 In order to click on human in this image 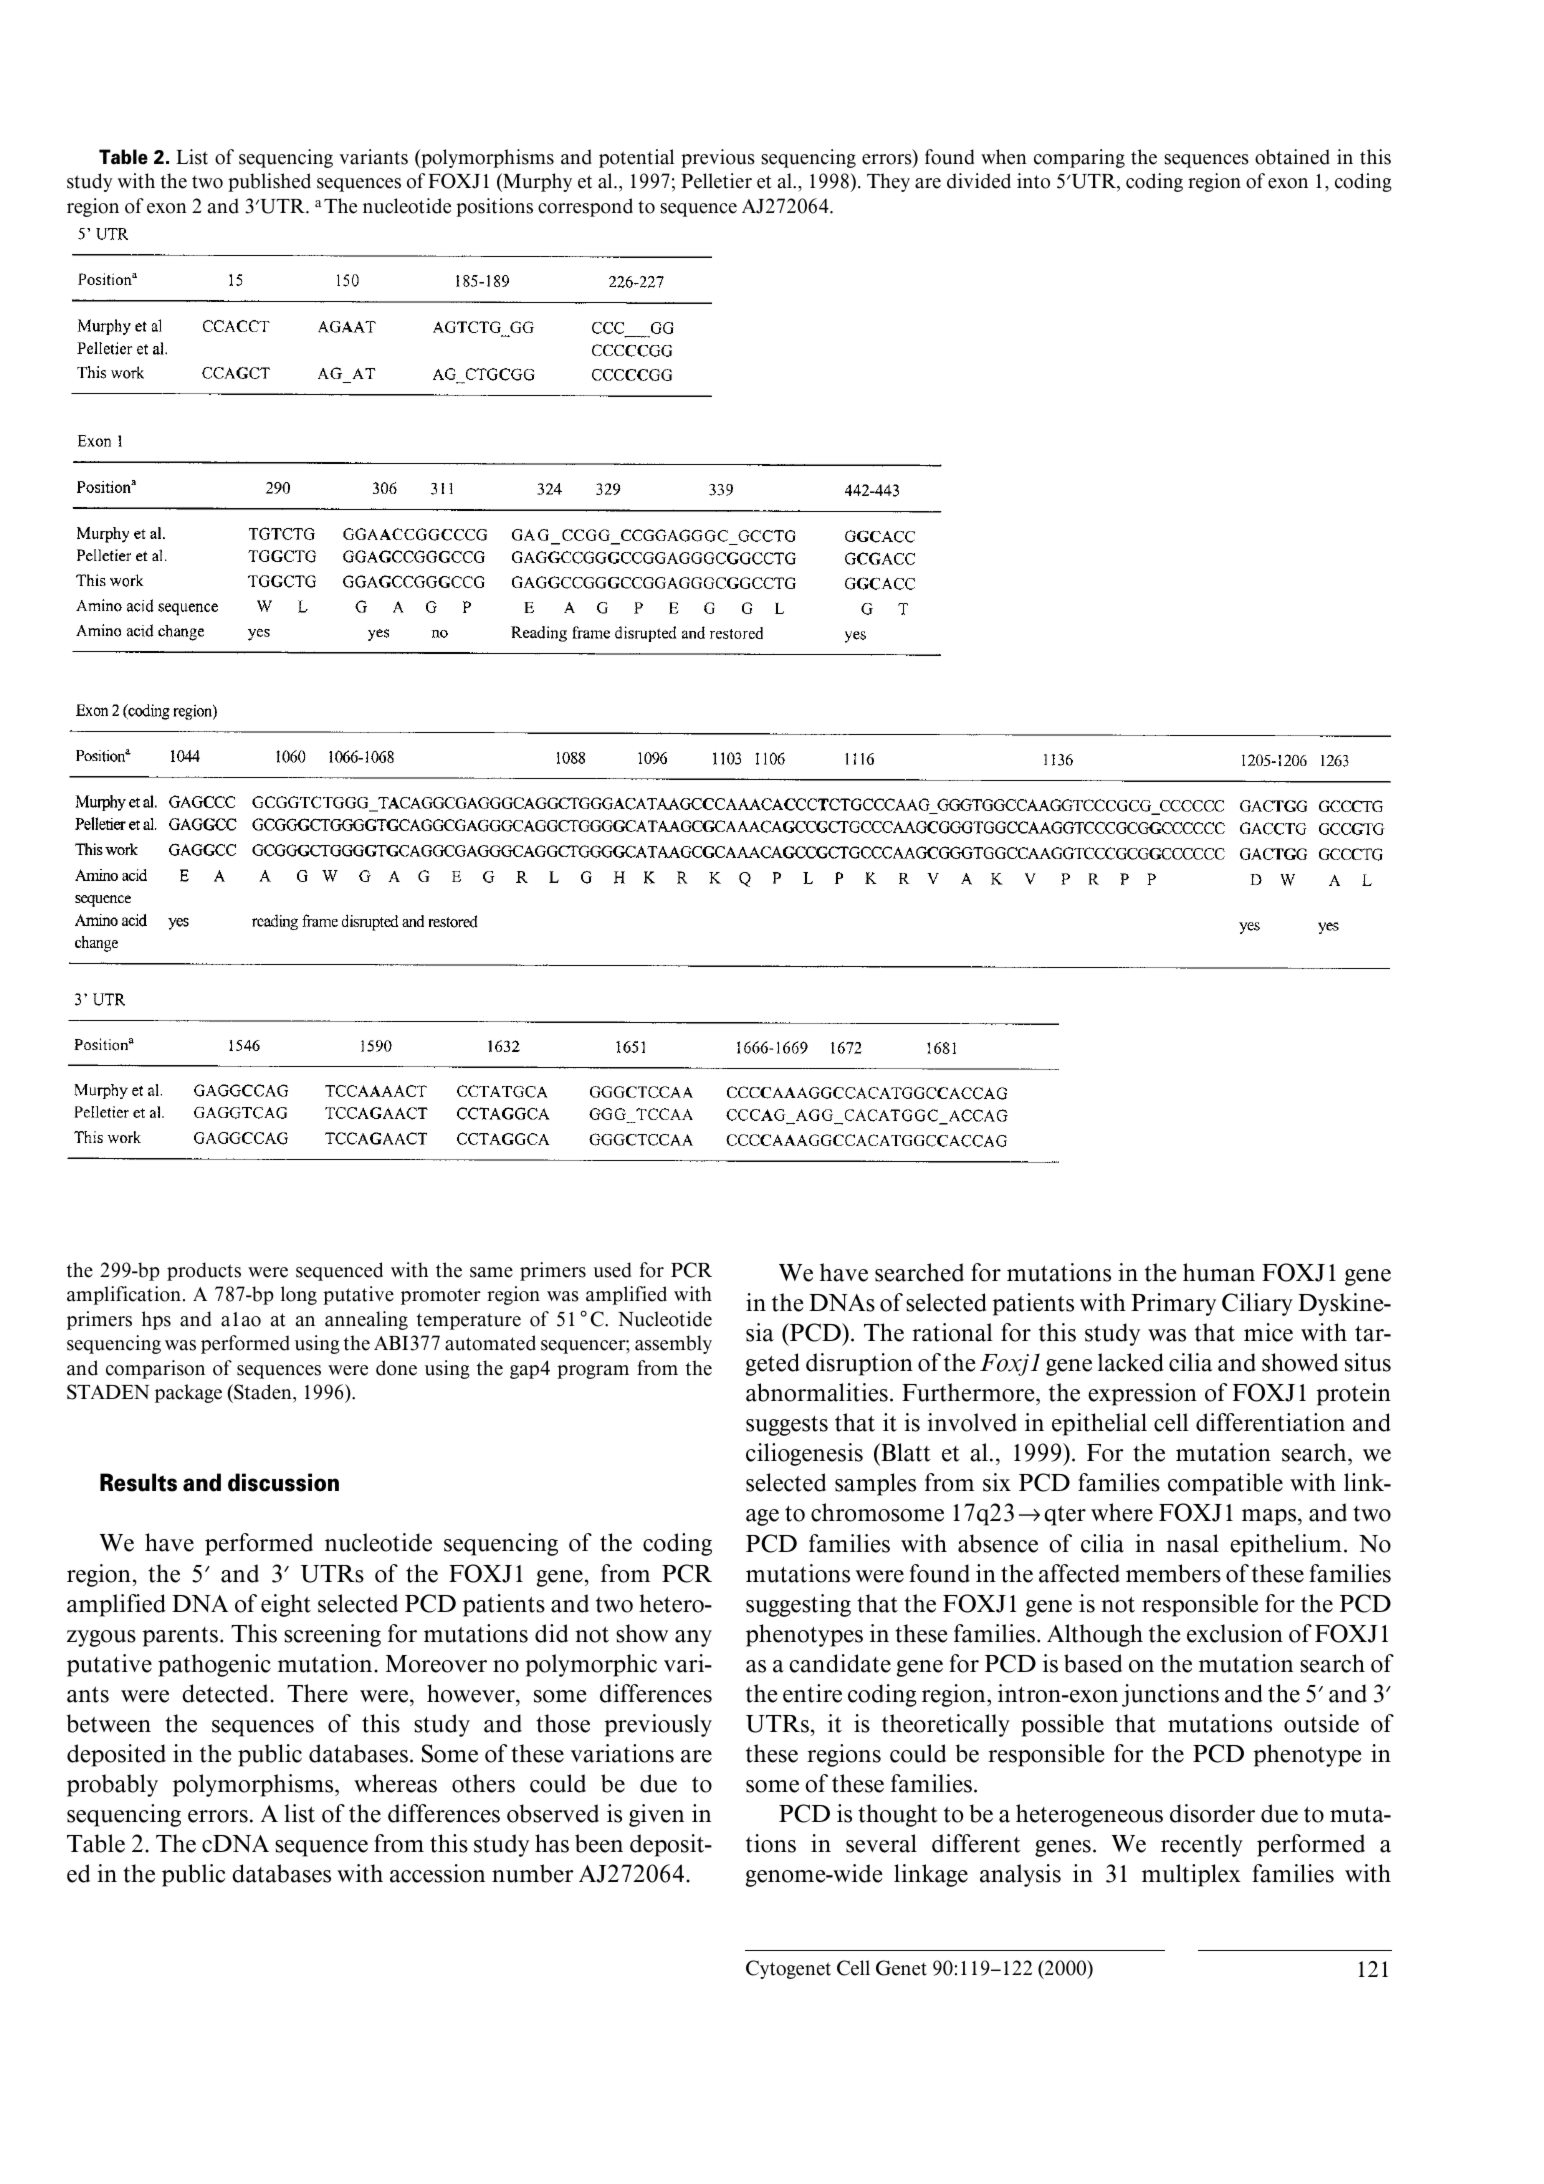, I will do `click(1219, 1272)`.
